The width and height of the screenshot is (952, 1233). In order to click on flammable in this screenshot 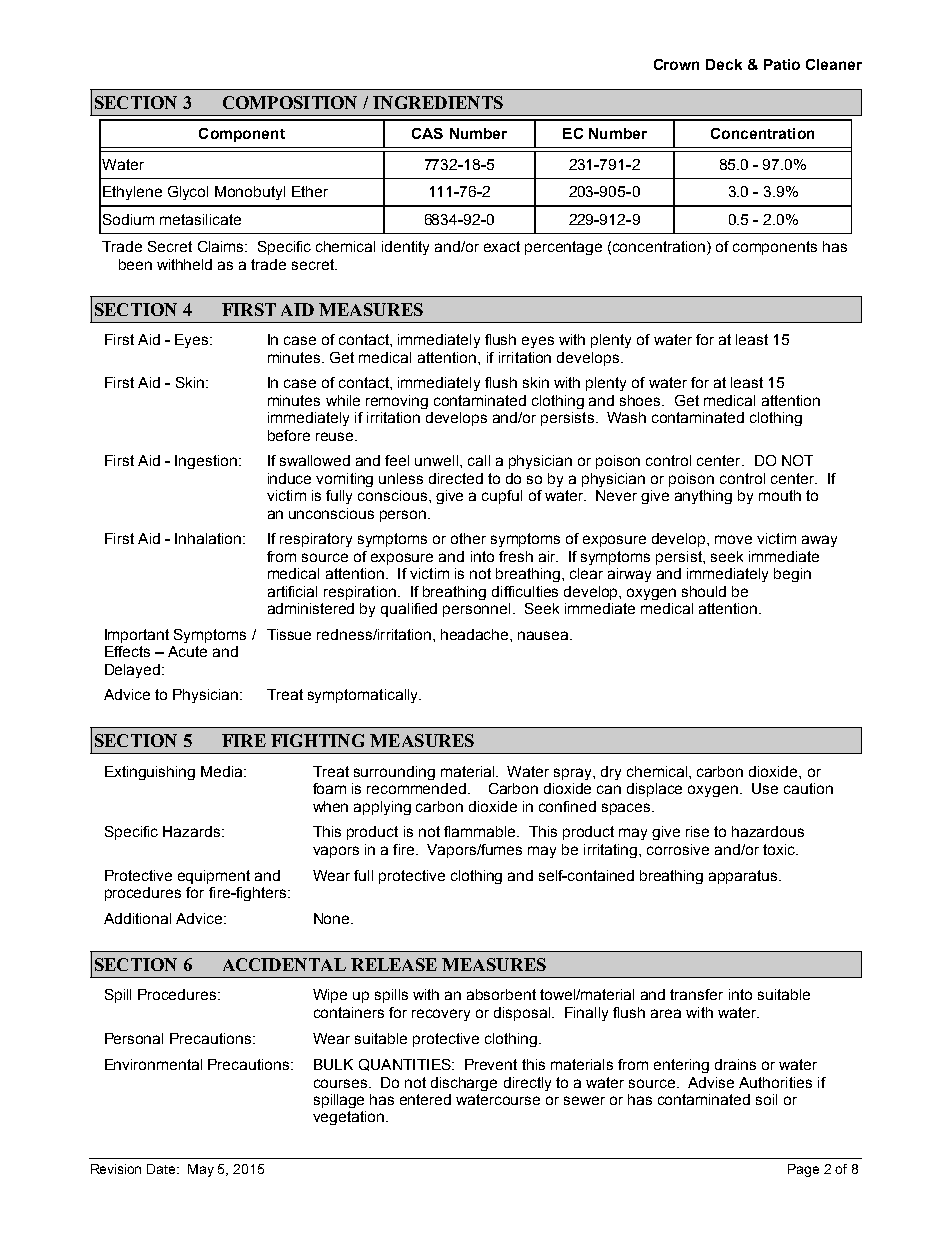, I will do `click(481, 831)`.
